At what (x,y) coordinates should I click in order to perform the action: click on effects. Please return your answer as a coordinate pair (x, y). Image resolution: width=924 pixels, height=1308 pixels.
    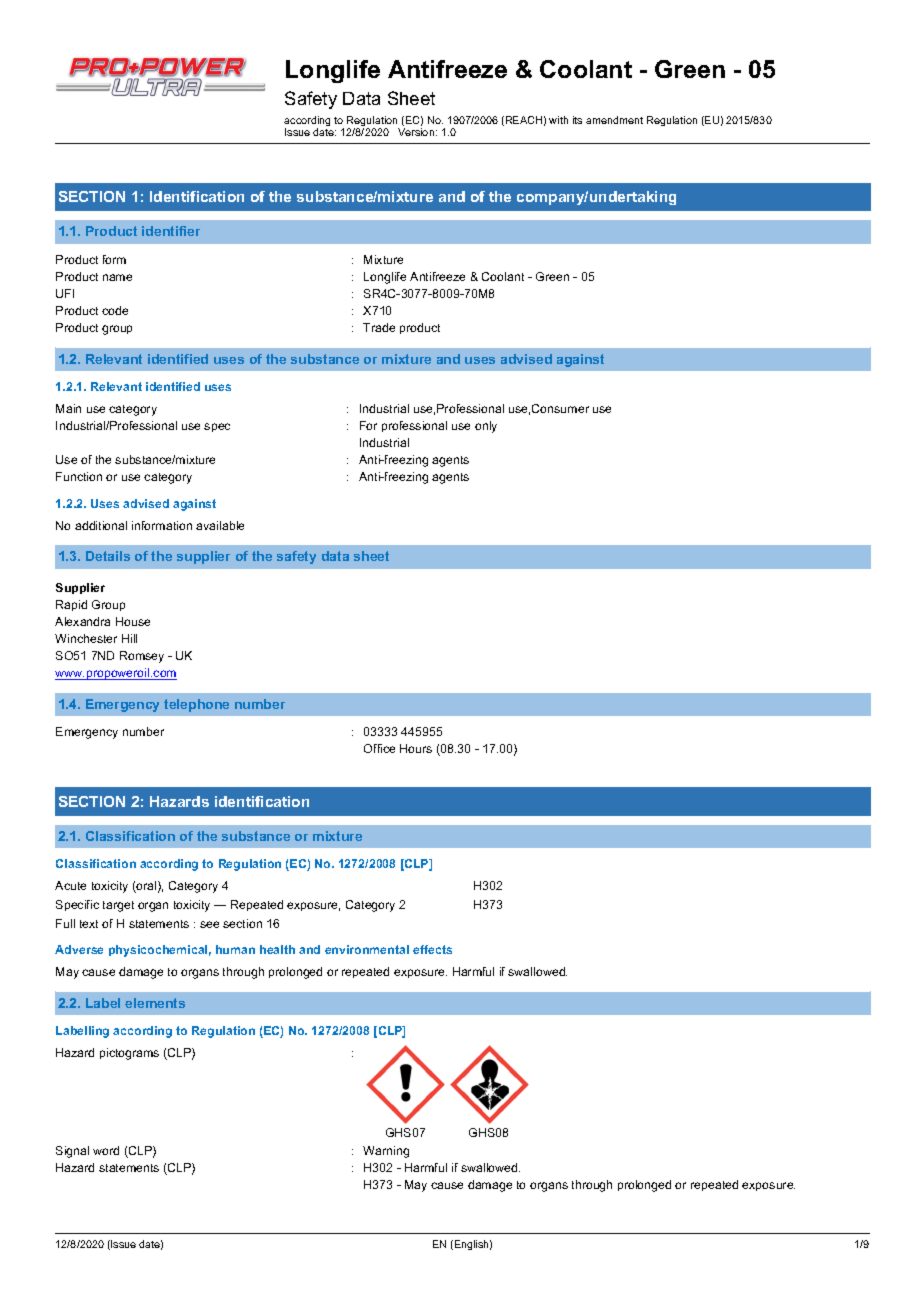
    Looking at the image, I should click on (432, 949).
